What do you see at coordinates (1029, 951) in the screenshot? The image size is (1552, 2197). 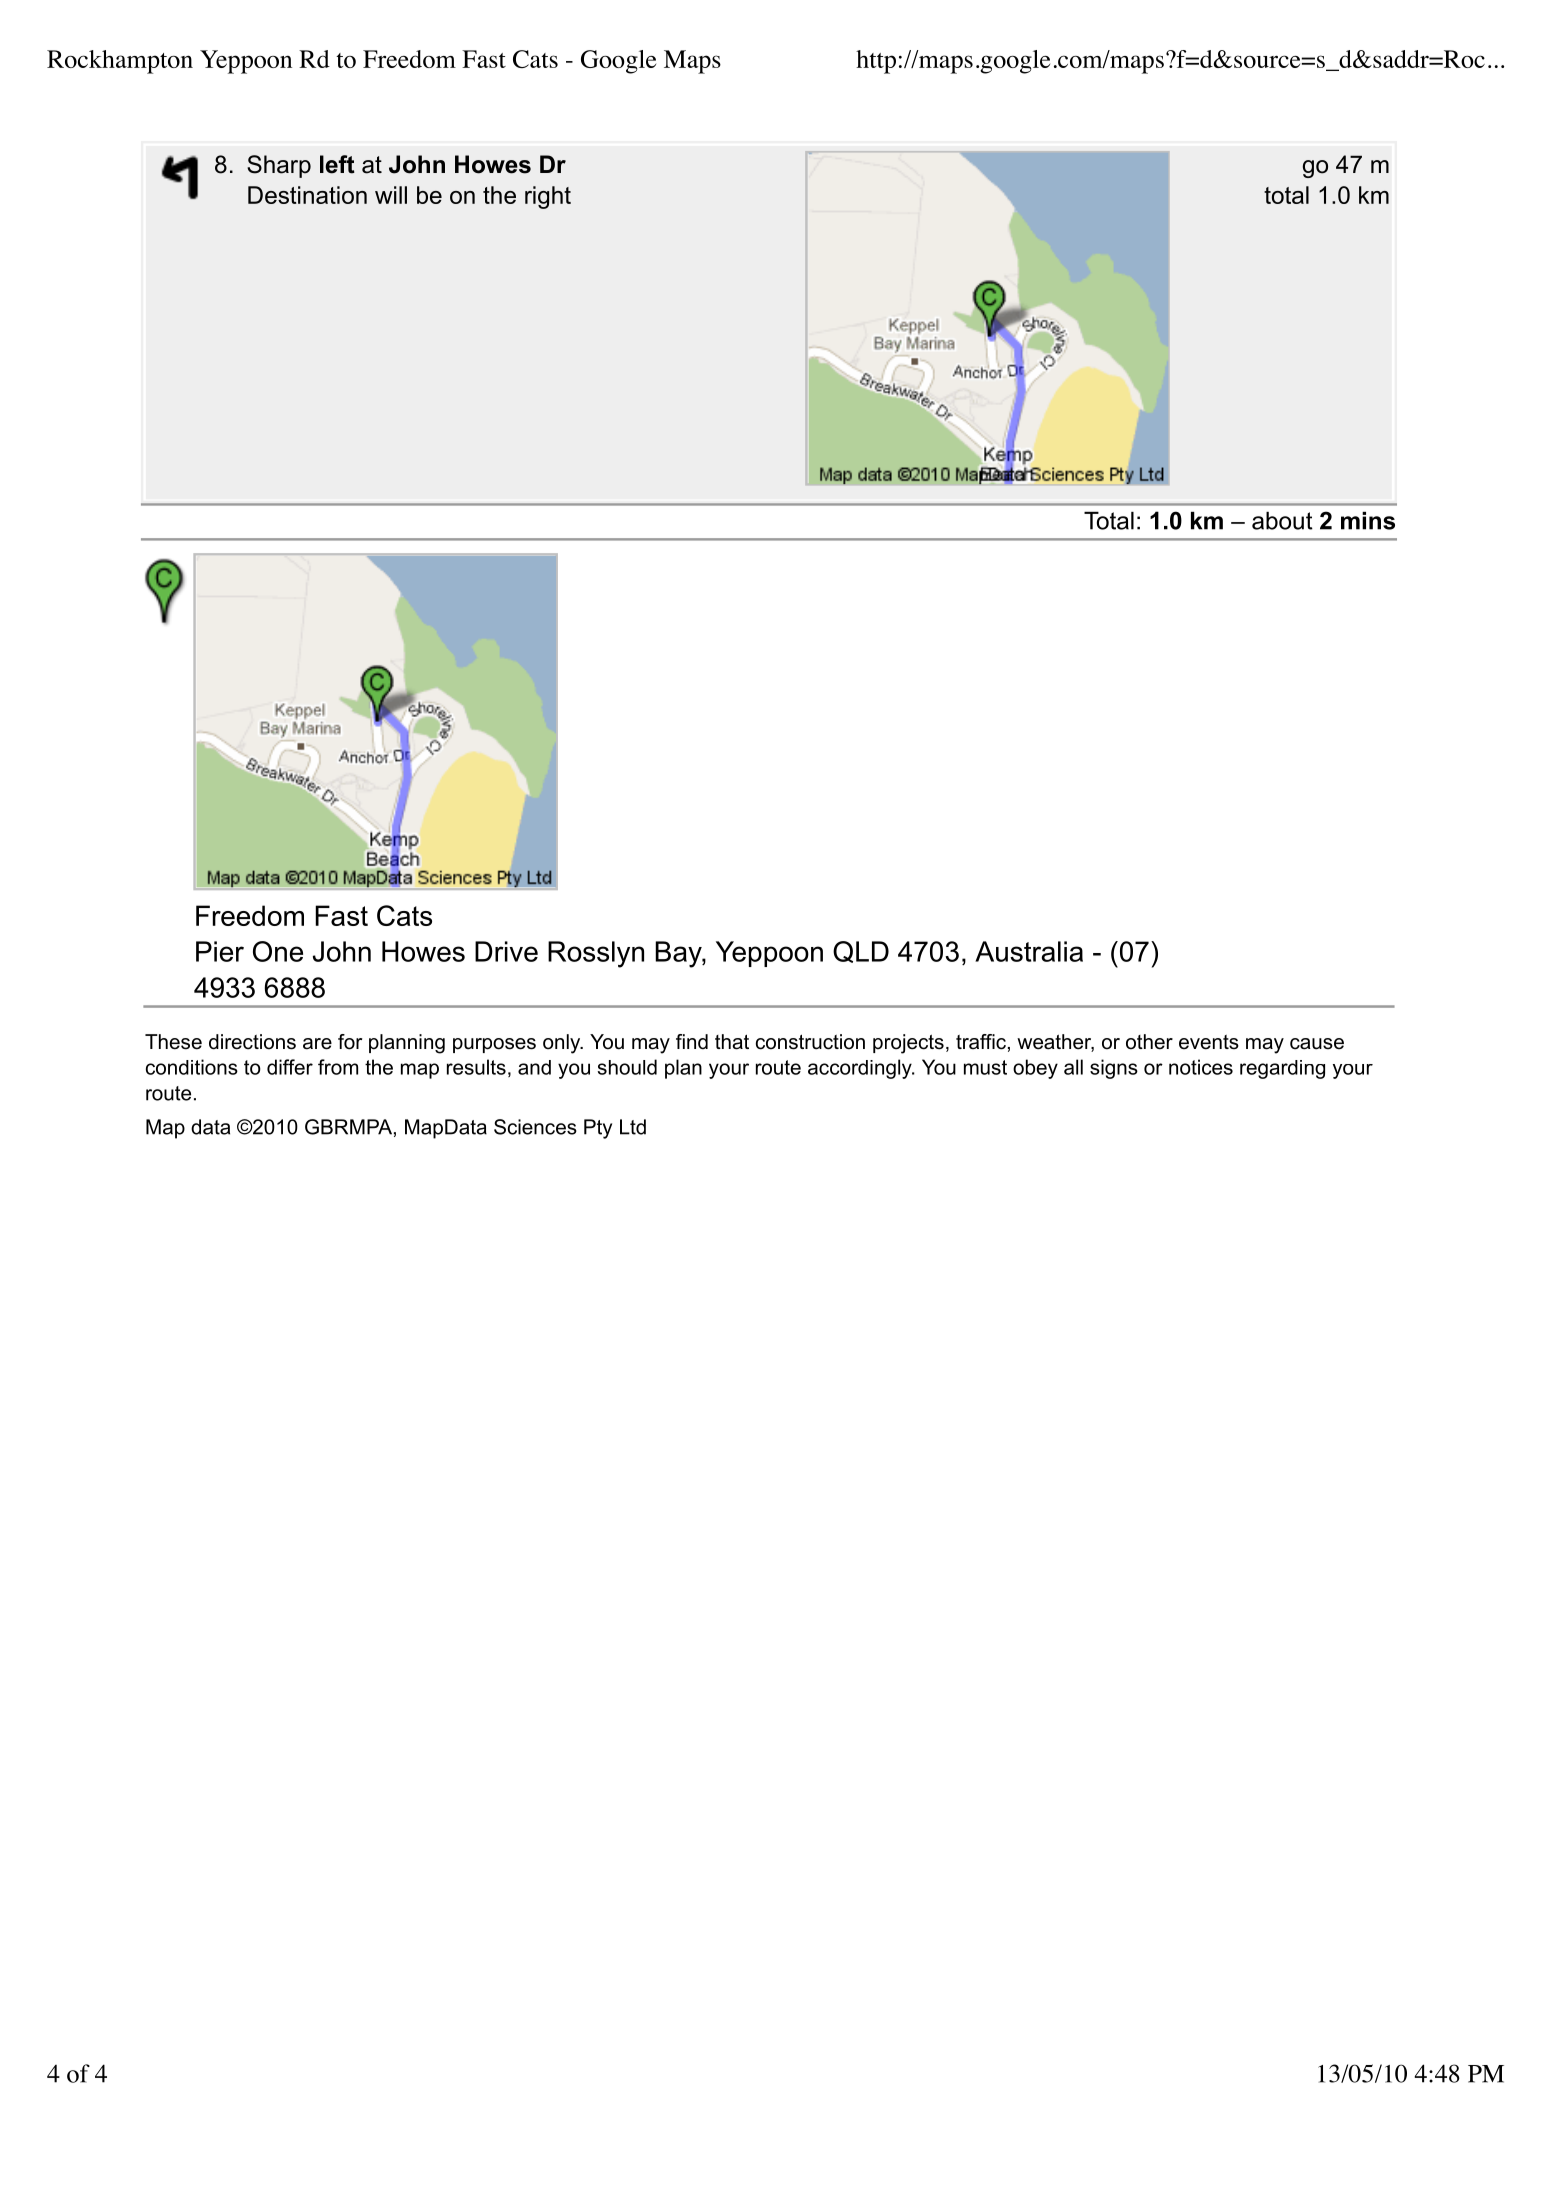 I see `Australia` at bounding box center [1029, 951].
